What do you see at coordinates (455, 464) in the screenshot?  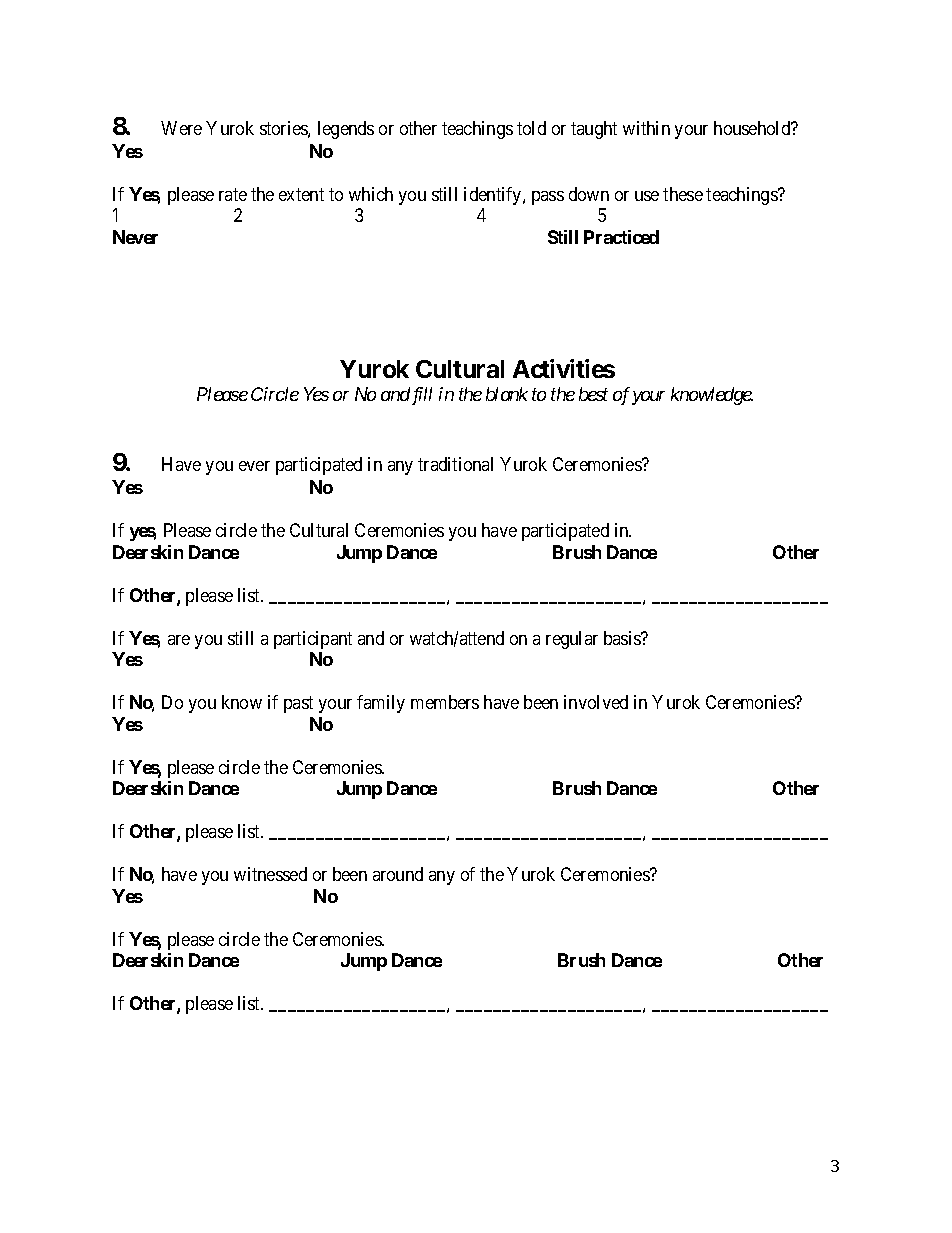 I see `traditional` at bounding box center [455, 464].
